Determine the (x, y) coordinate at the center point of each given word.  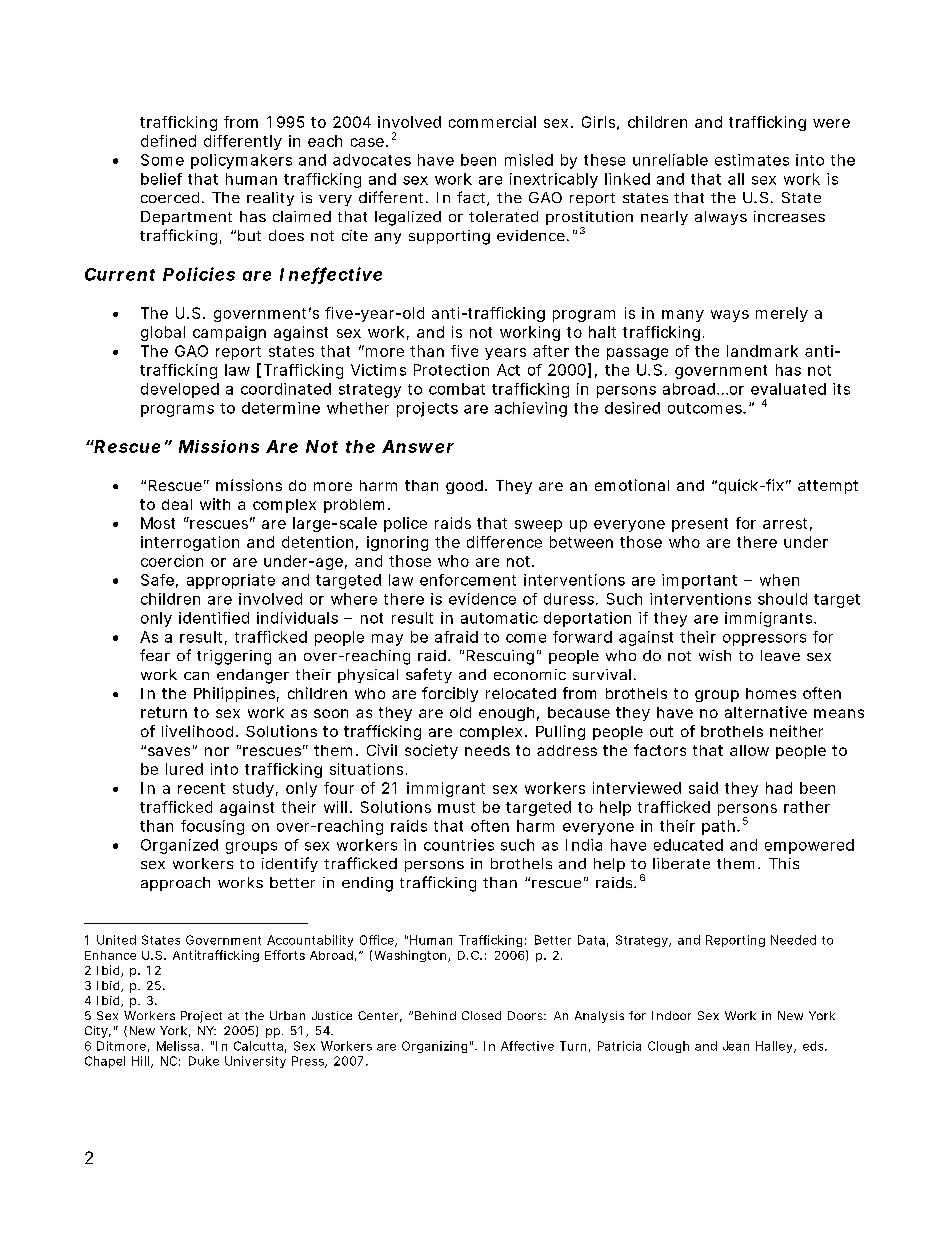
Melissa (178, 1046)
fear (155, 655)
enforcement (468, 580)
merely (781, 314)
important (699, 581)
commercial (492, 122)
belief (161, 179)
